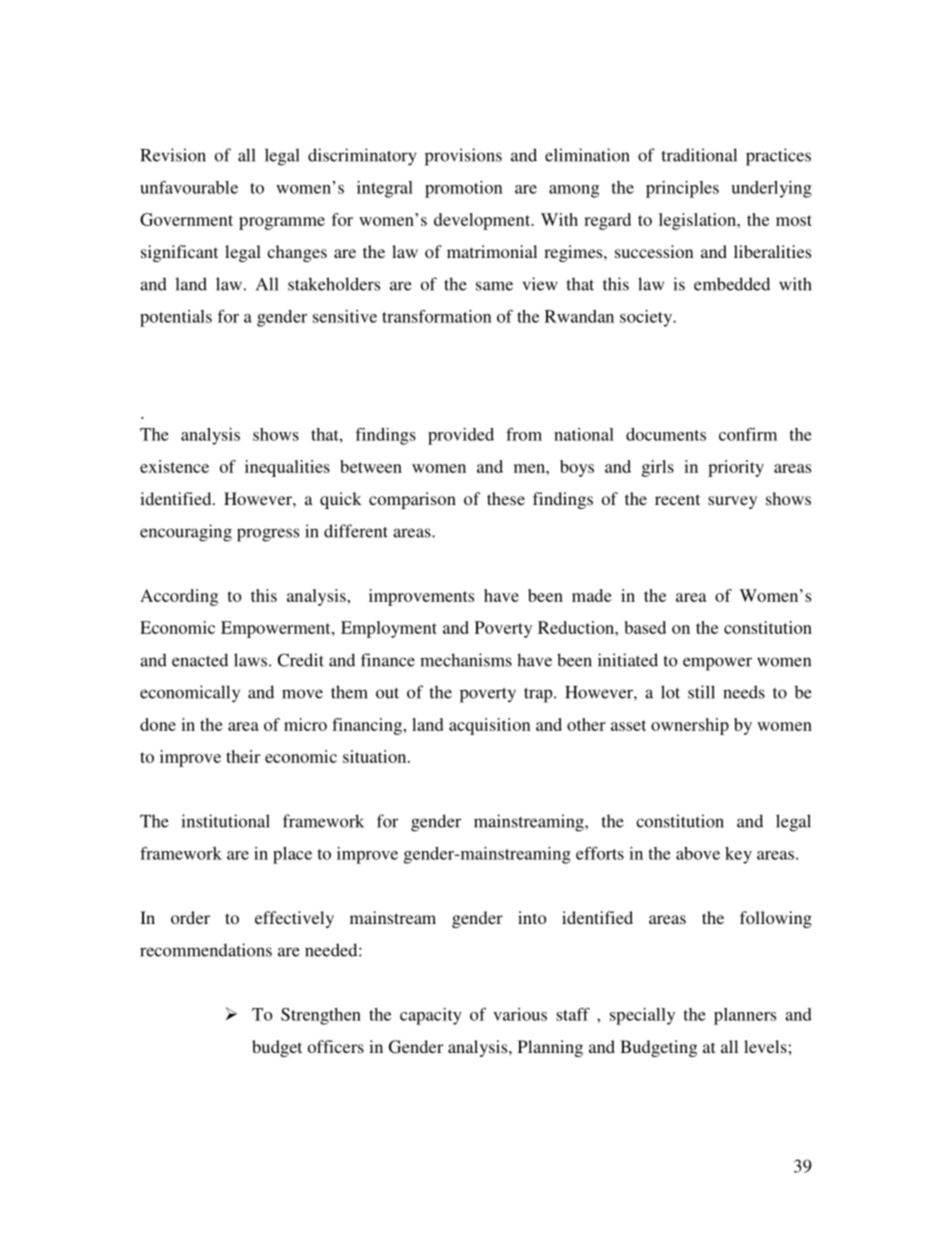  Describe the element at coordinates (321, 1016) in the screenshot. I see `Strengthen` at that location.
